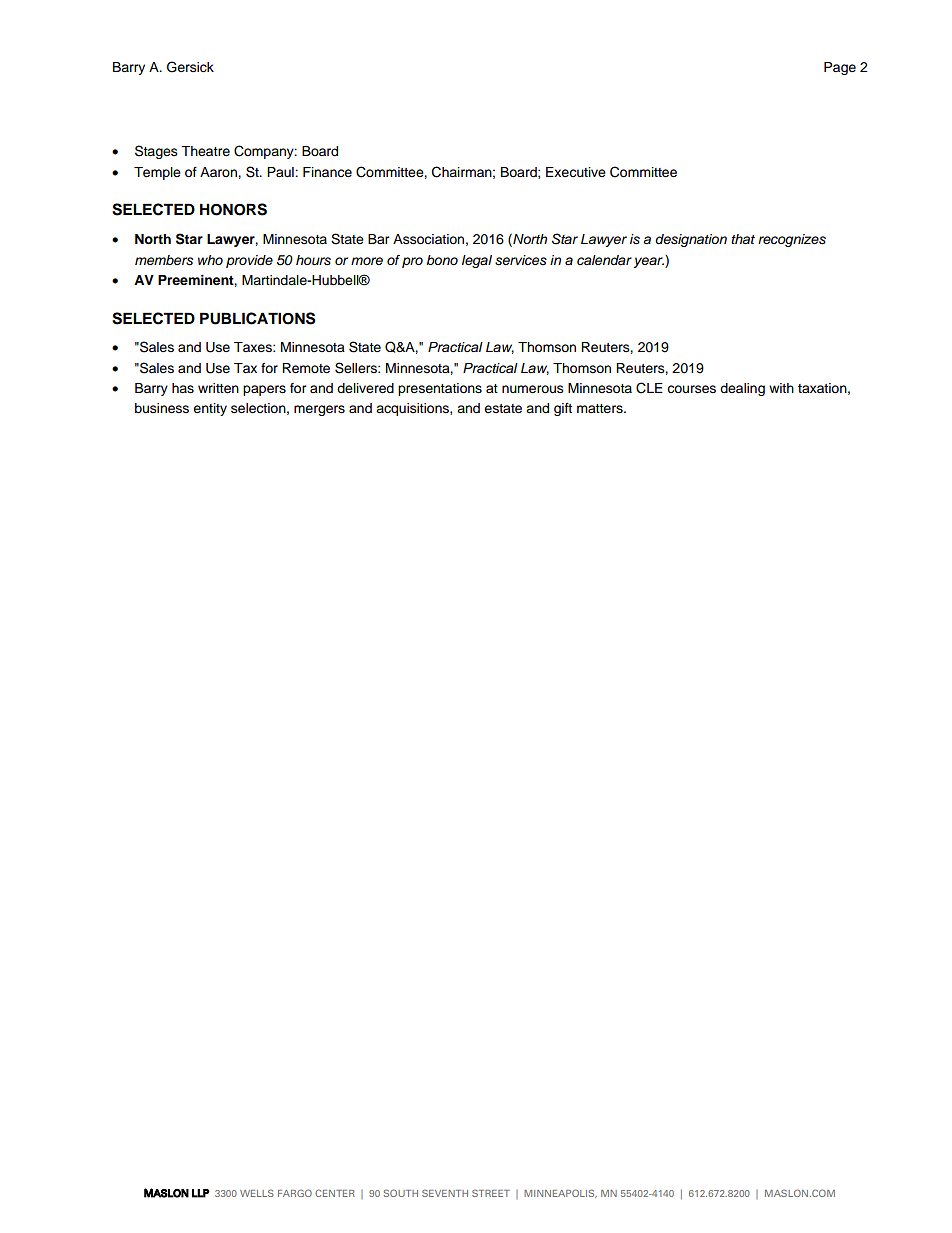  I want to click on MINNEAPOLIS, so click(560, 1193).
